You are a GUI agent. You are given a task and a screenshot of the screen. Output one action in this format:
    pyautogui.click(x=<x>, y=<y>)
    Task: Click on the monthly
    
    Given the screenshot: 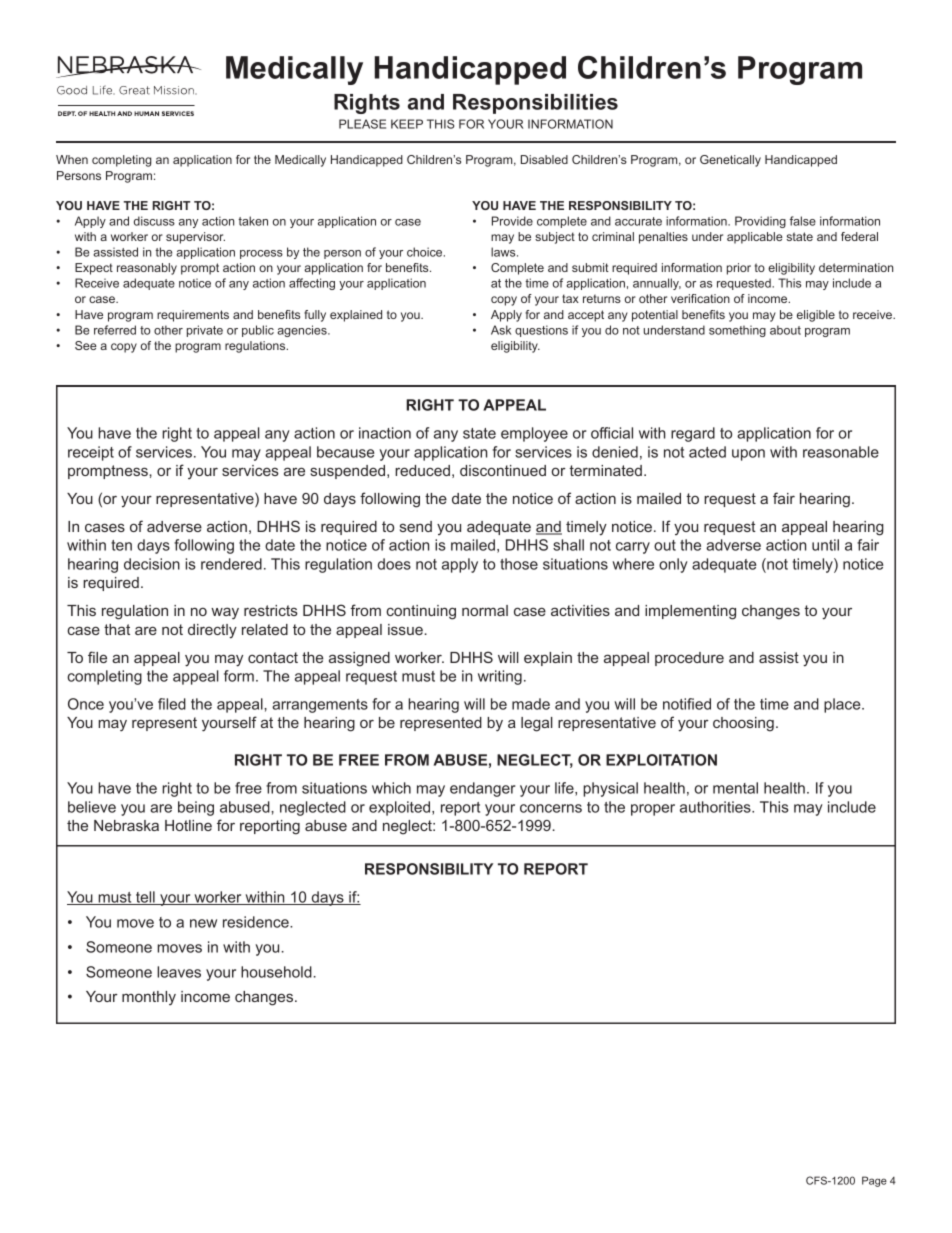 What is the action you would take?
    pyautogui.click(x=149, y=998)
